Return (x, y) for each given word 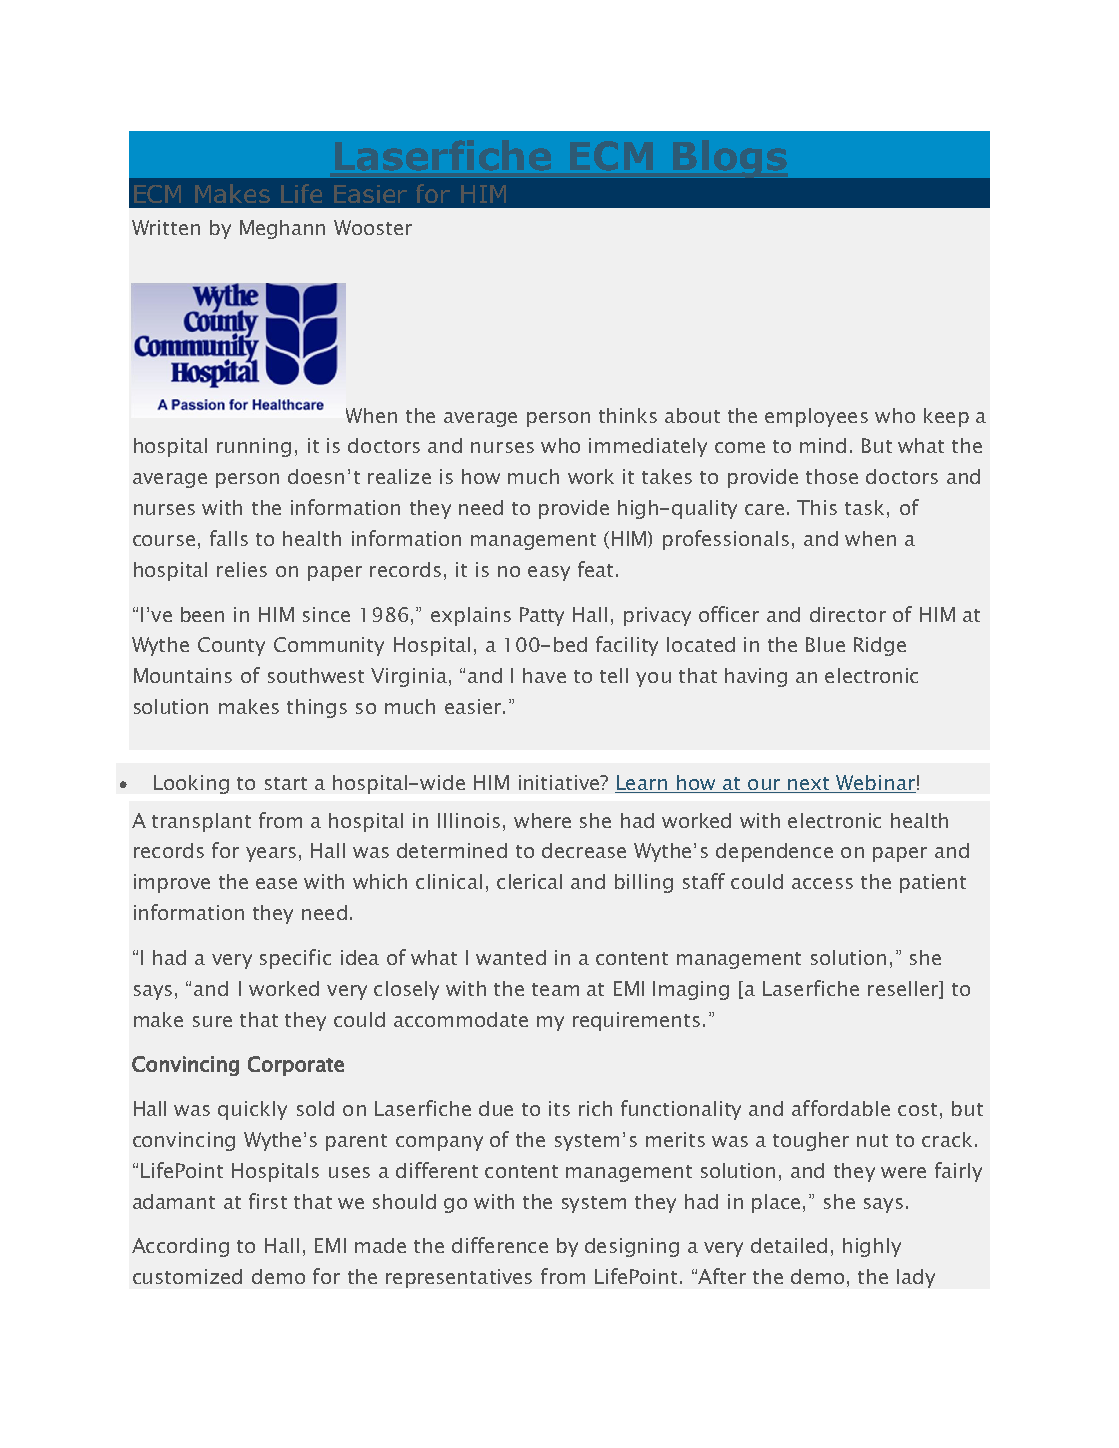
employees (816, 417)
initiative (560, 782)
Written (166, 227)
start (286, 783)
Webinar (875, 784)
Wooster (373, 227)
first (268, 1201)
